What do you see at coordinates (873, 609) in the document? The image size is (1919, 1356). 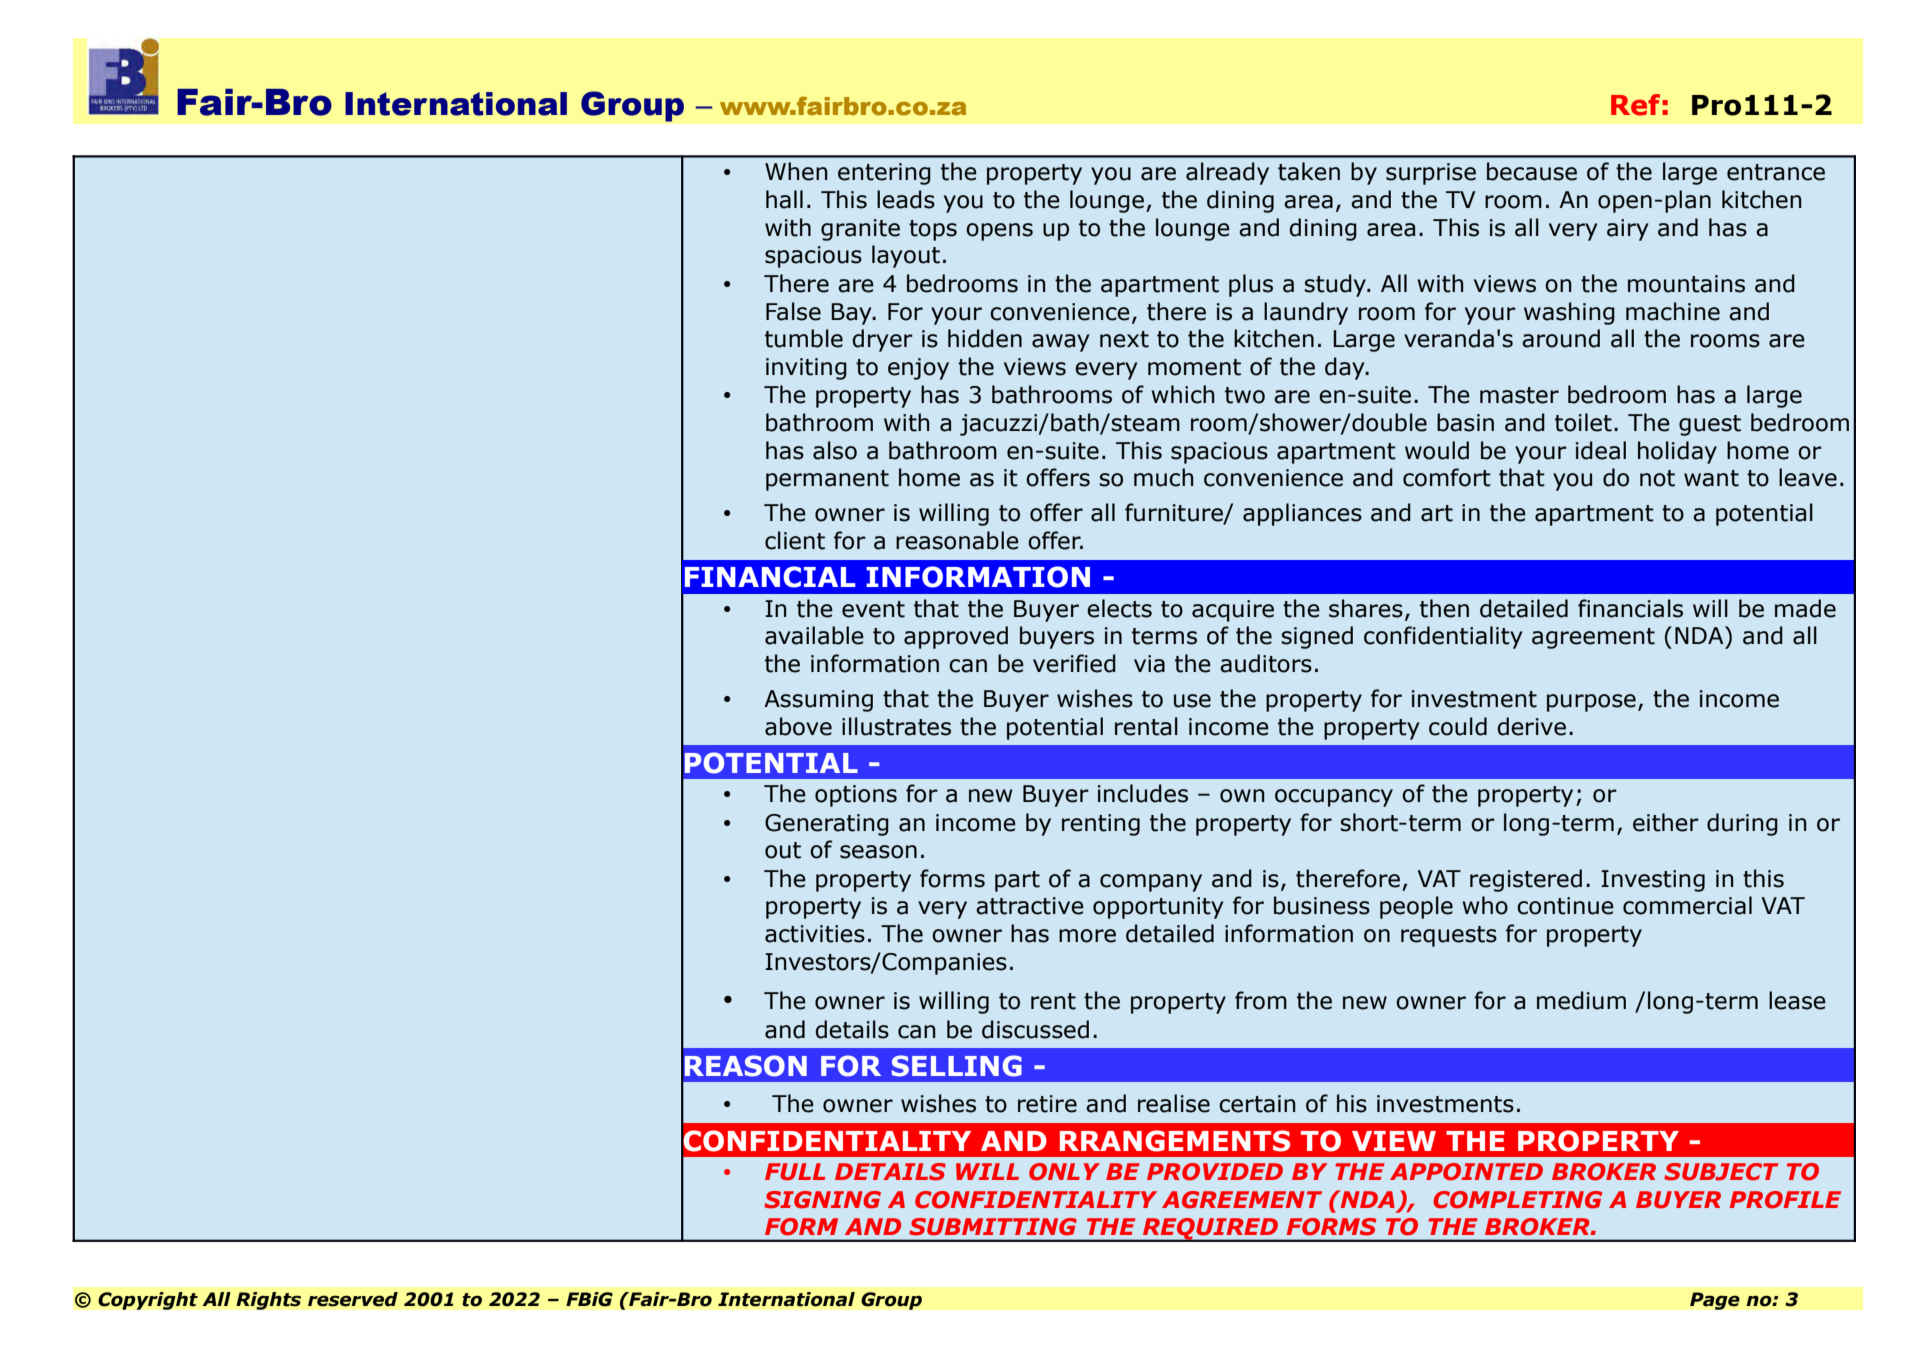 I see `event` at bounding box center [873, 609].
